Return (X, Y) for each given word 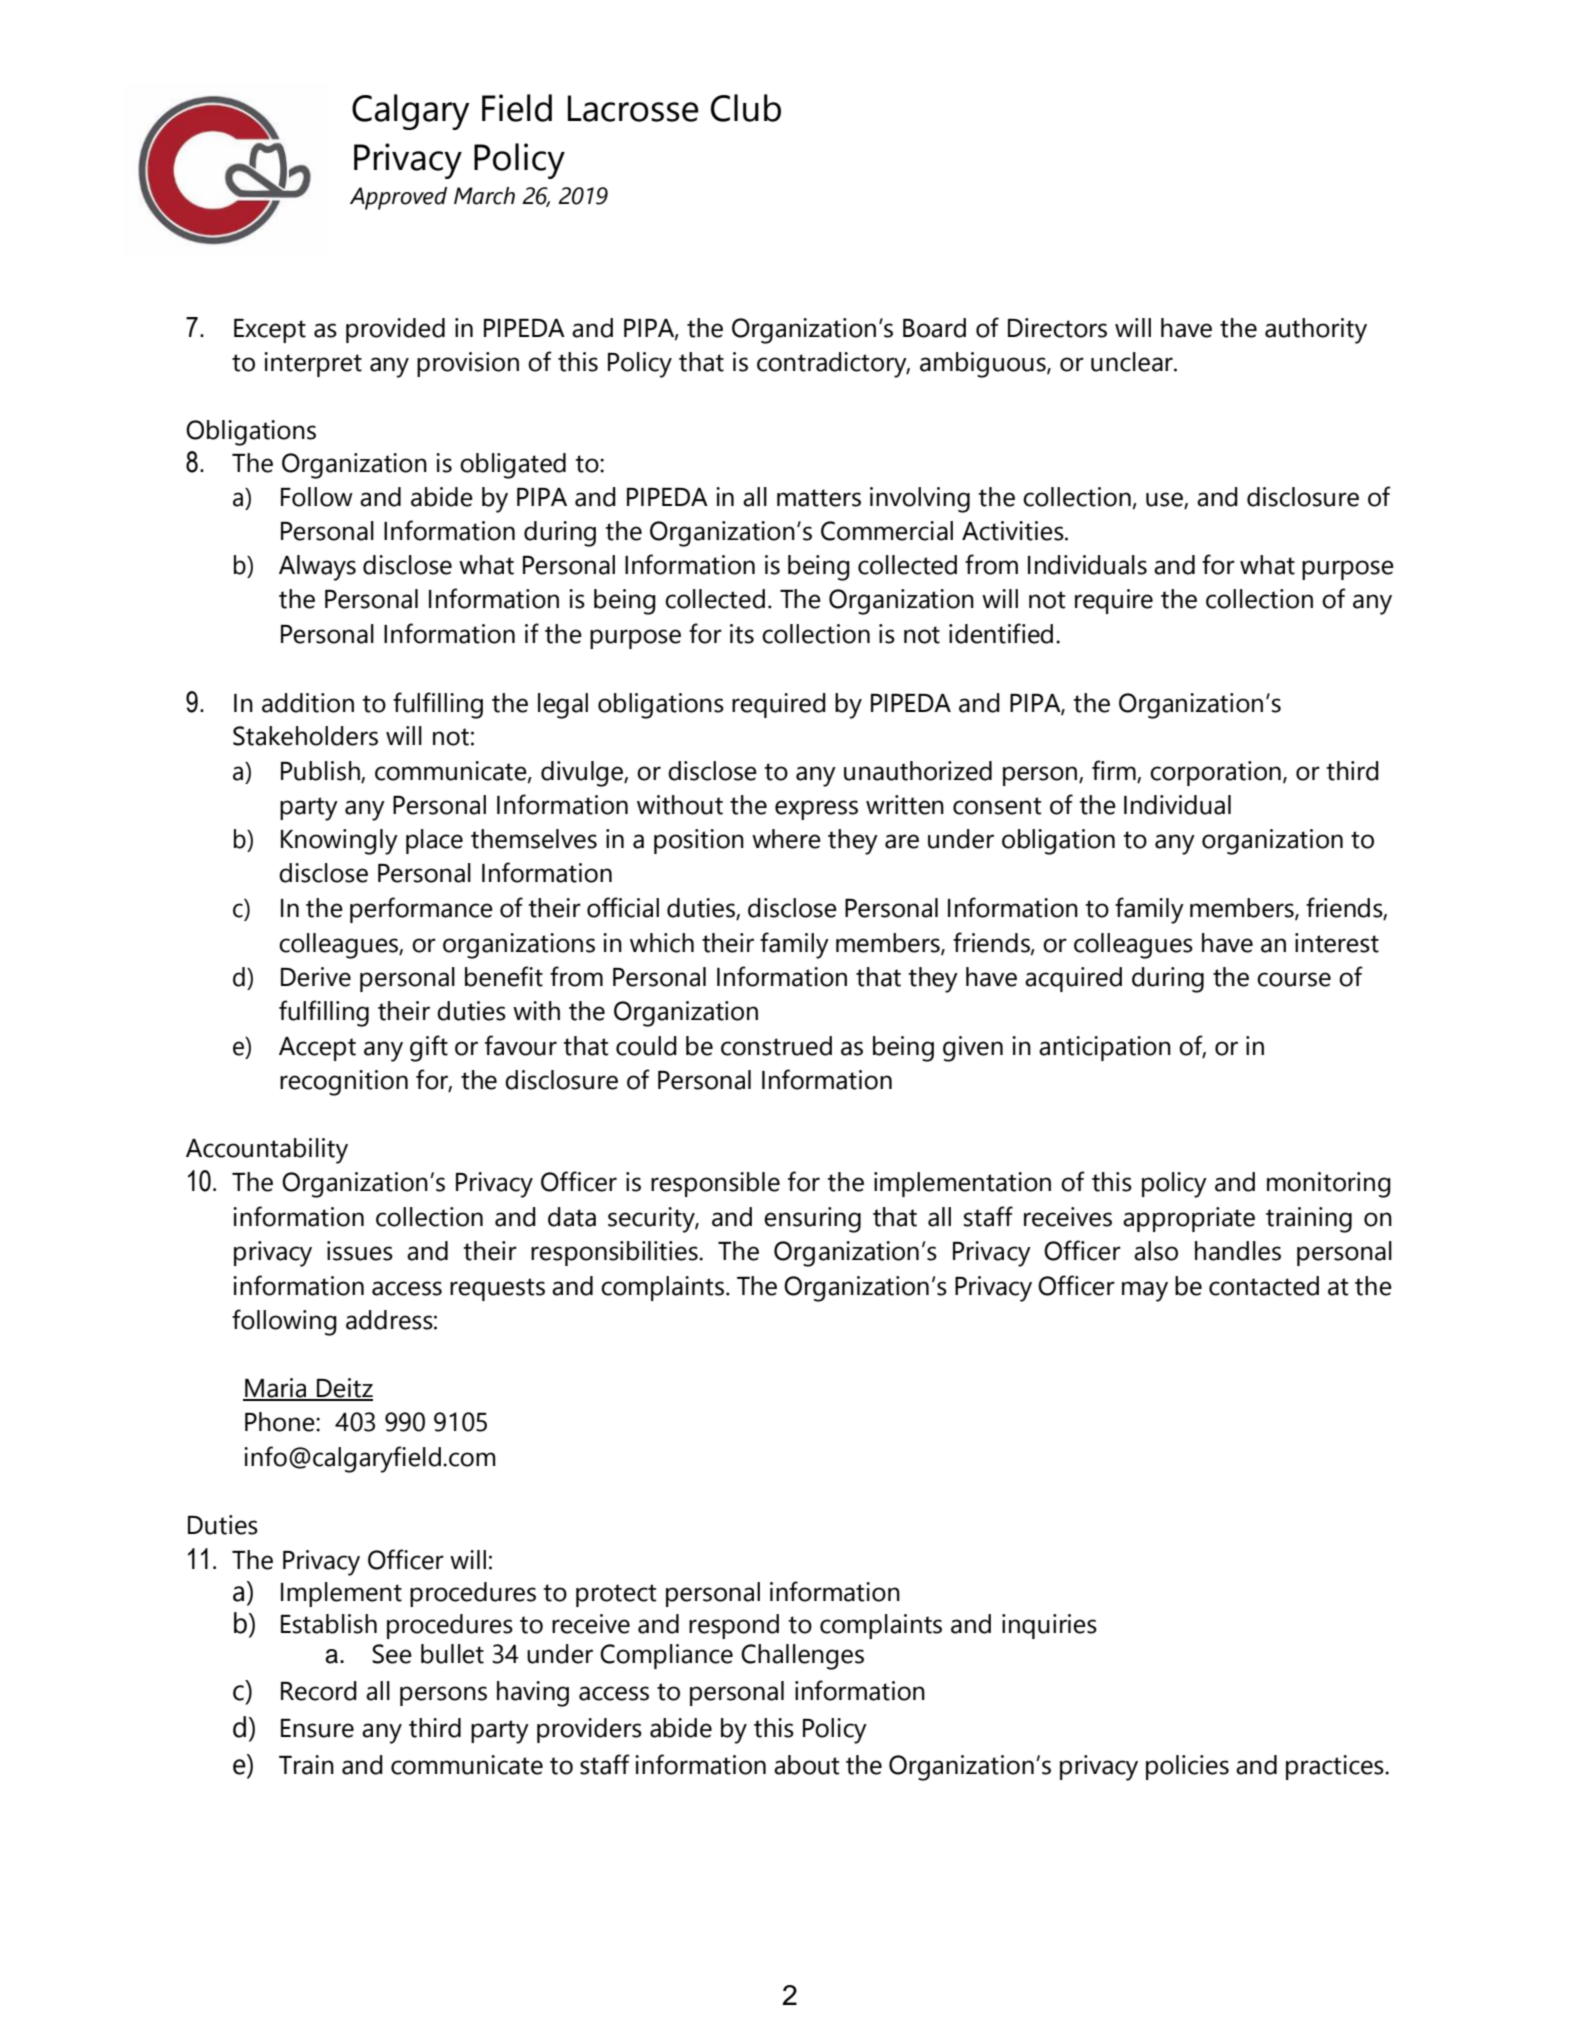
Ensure (317, 1728)
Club (746, 108)
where (786, 839)
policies (1187, 1767)
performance (421, 910)
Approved (398, 198)
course (1294, 979)
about (807, 1765)
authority (1316, 331)
